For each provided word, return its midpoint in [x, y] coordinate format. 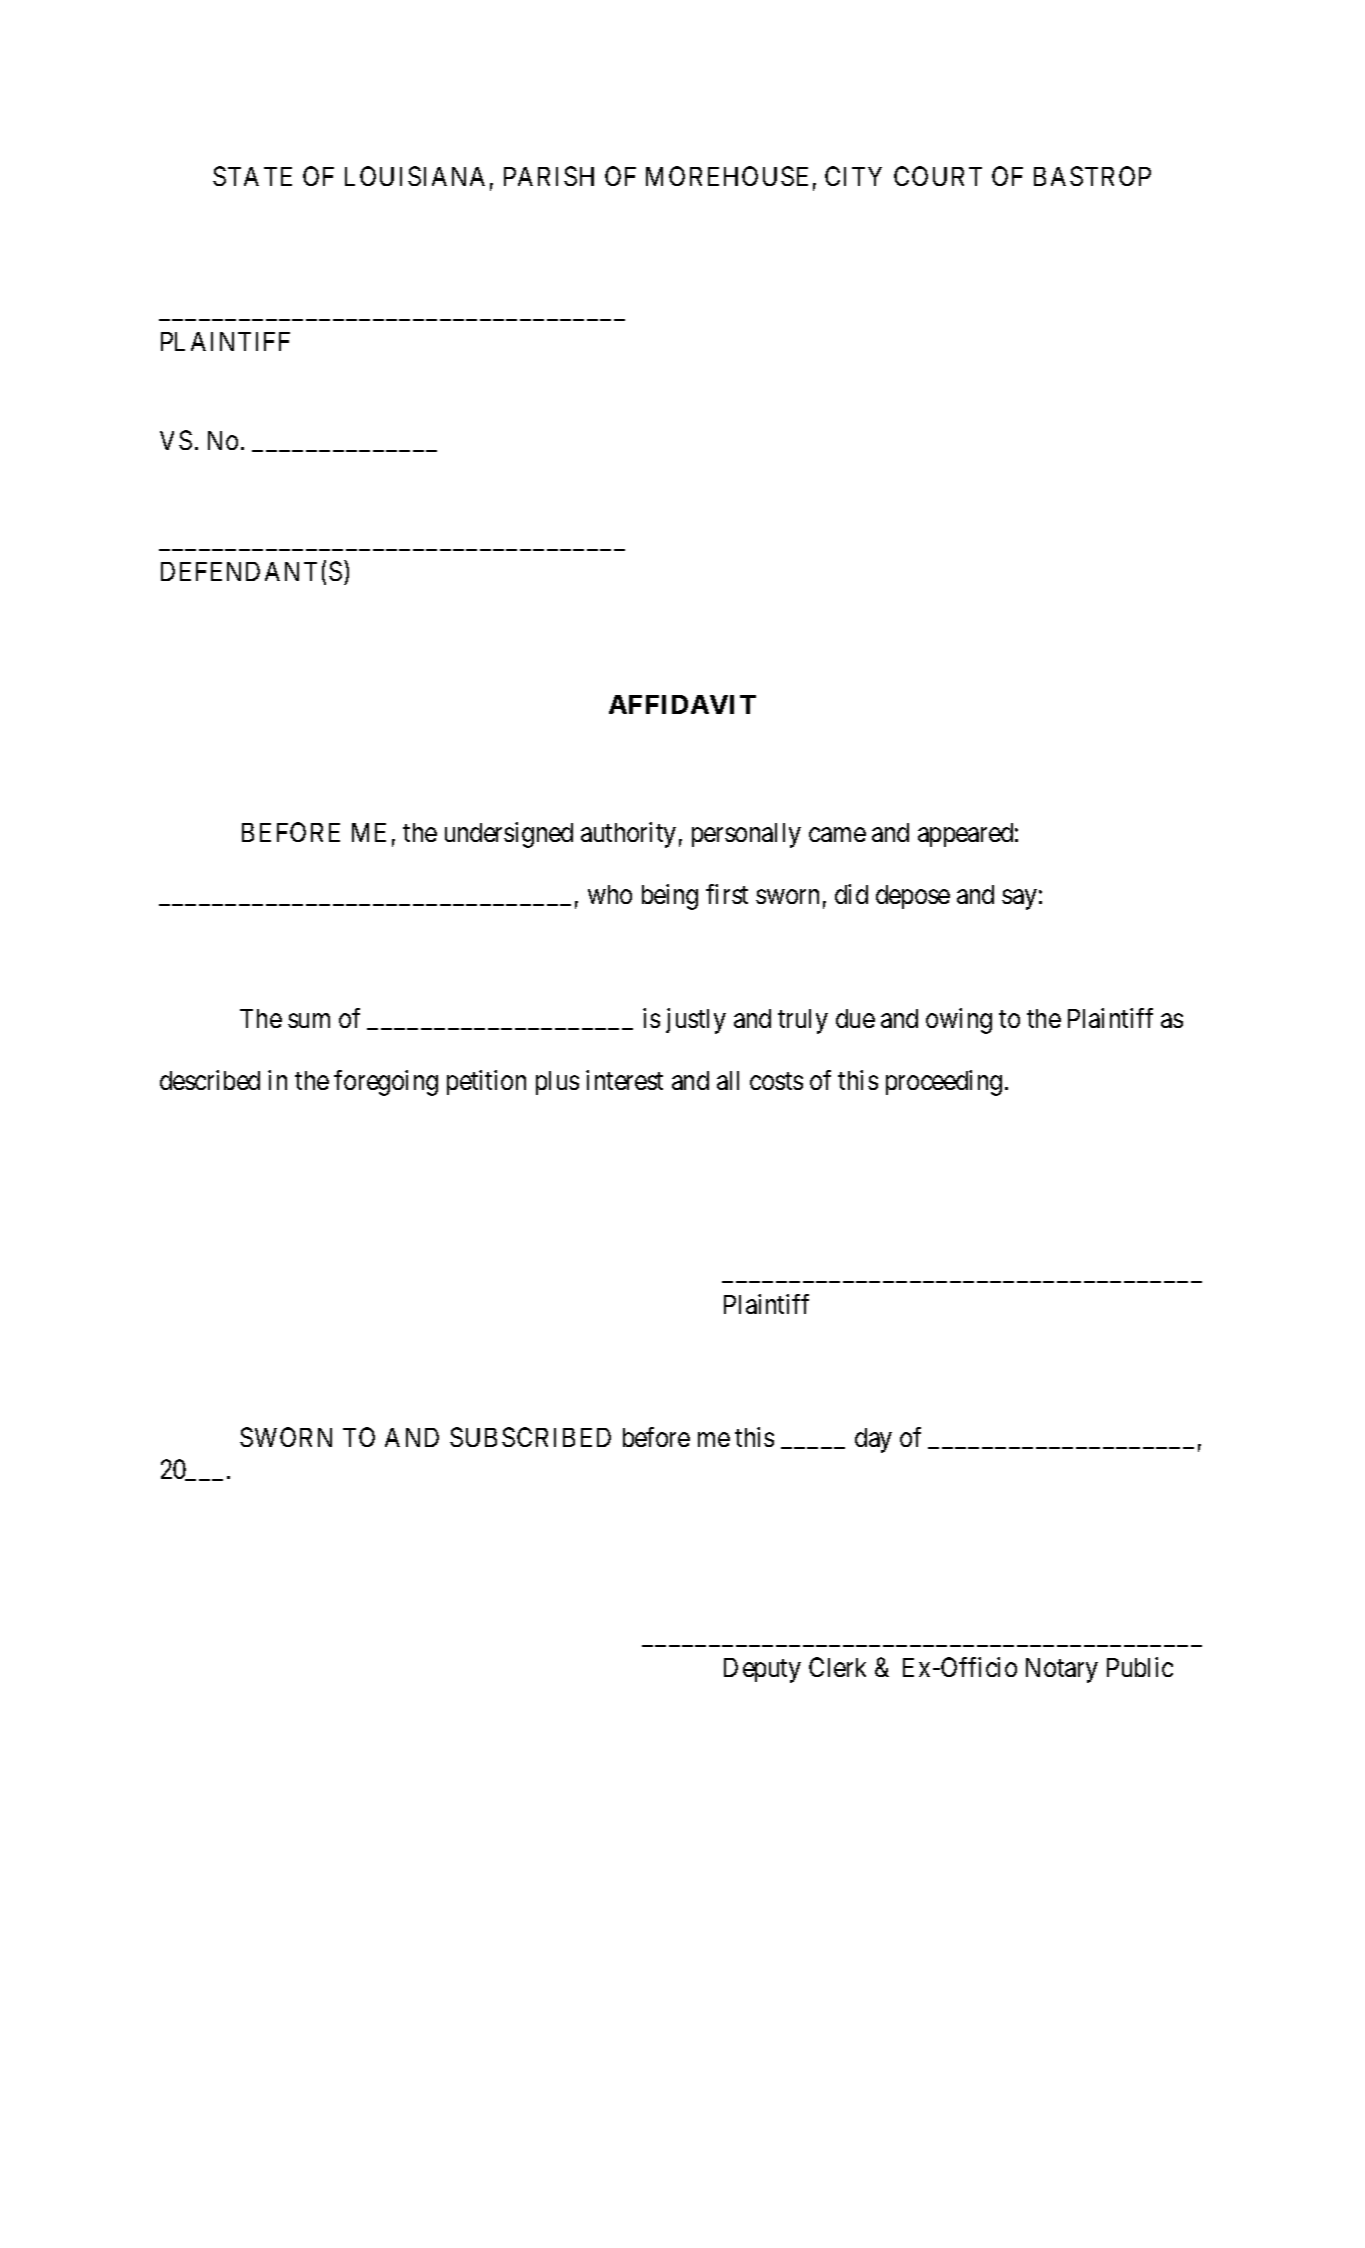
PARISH [549, 176]
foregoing [386, 1083]
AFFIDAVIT [682, 704]
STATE [252, 176]
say [1019, 900]
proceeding [944, 1083]
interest [624, 1080]
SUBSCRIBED [530, 1437]
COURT [938, 176]
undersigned [509, 835]
